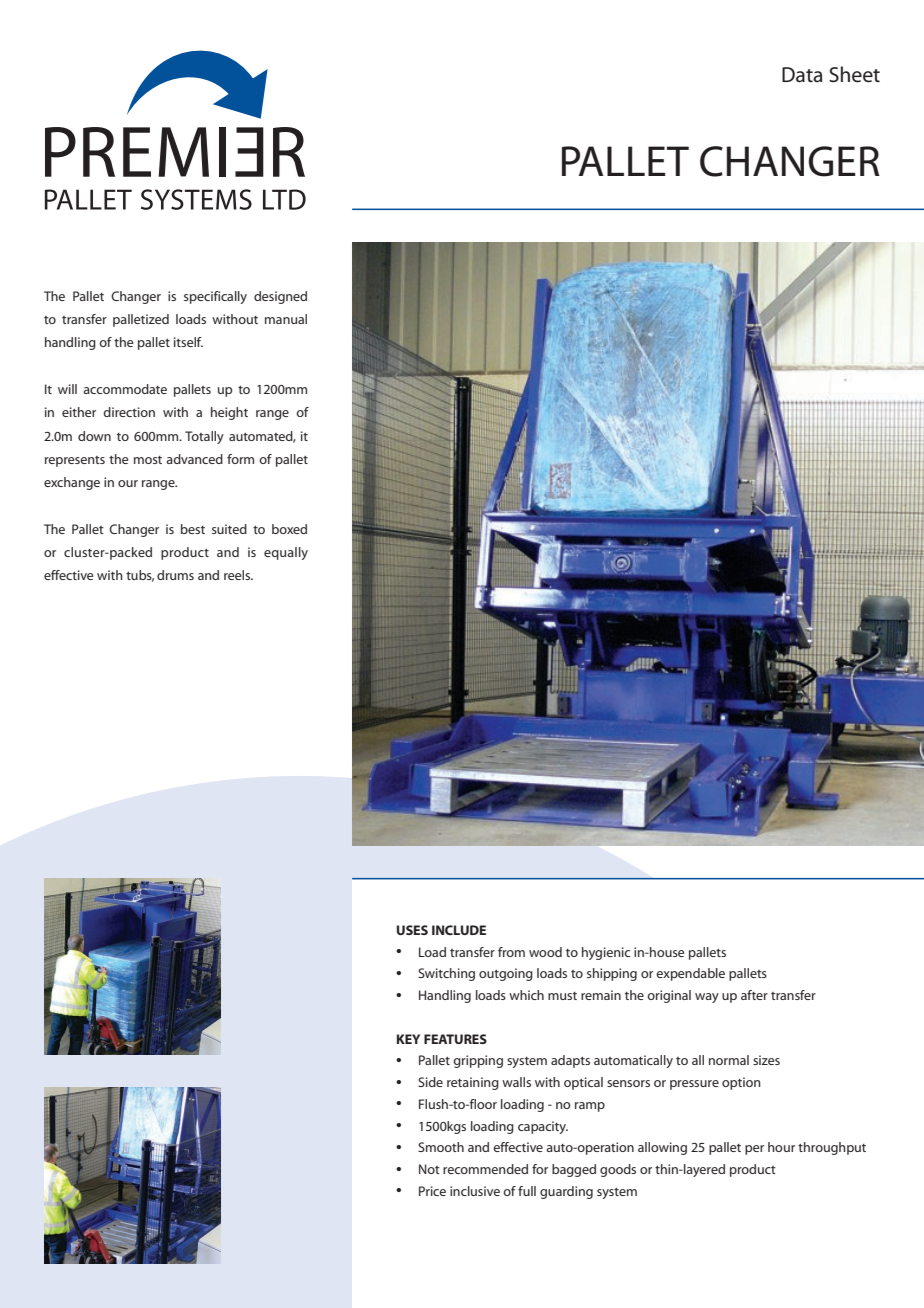  I want to click on USES, so click(412, 930).
